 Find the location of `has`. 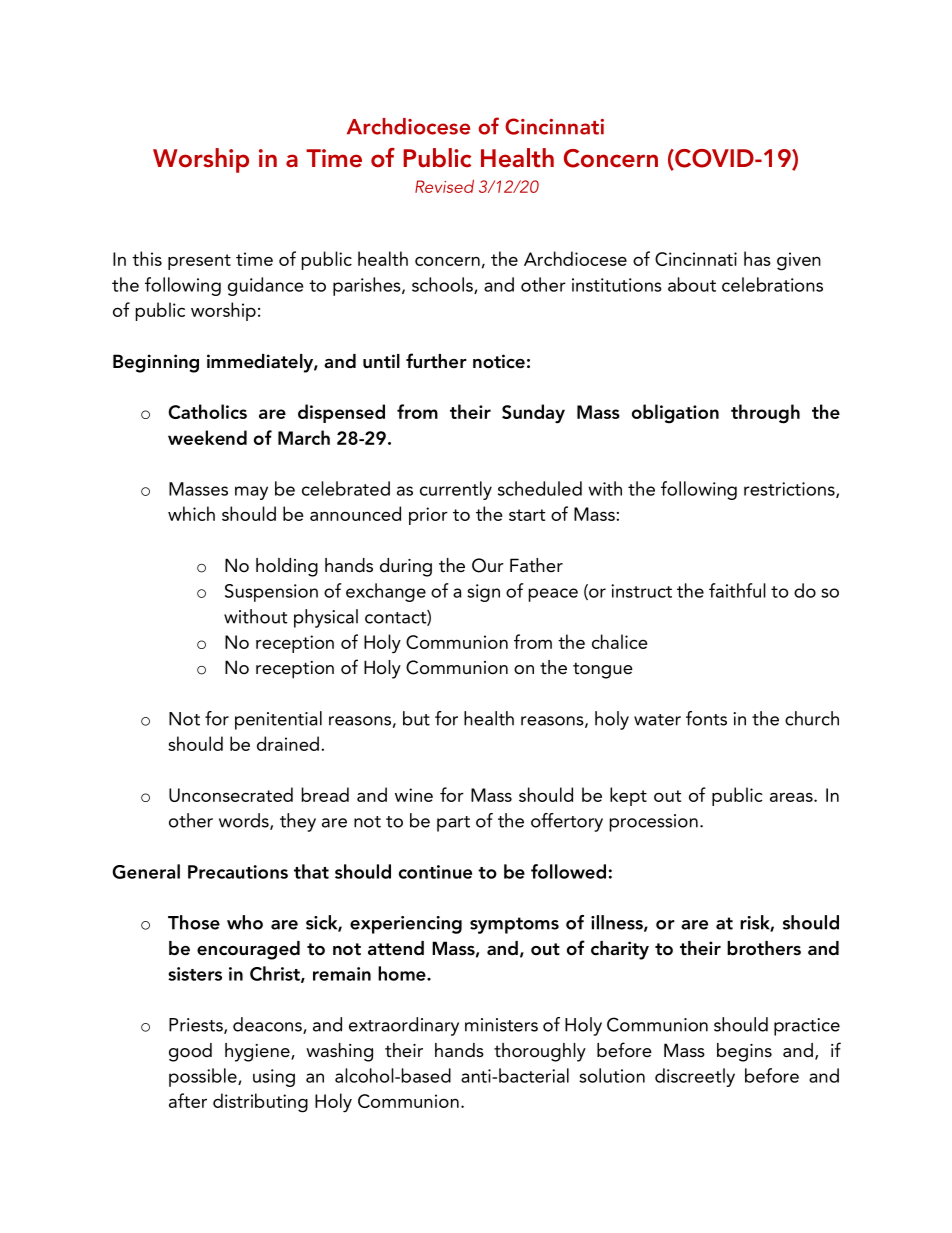

has is located at coordinates (757, 258).
